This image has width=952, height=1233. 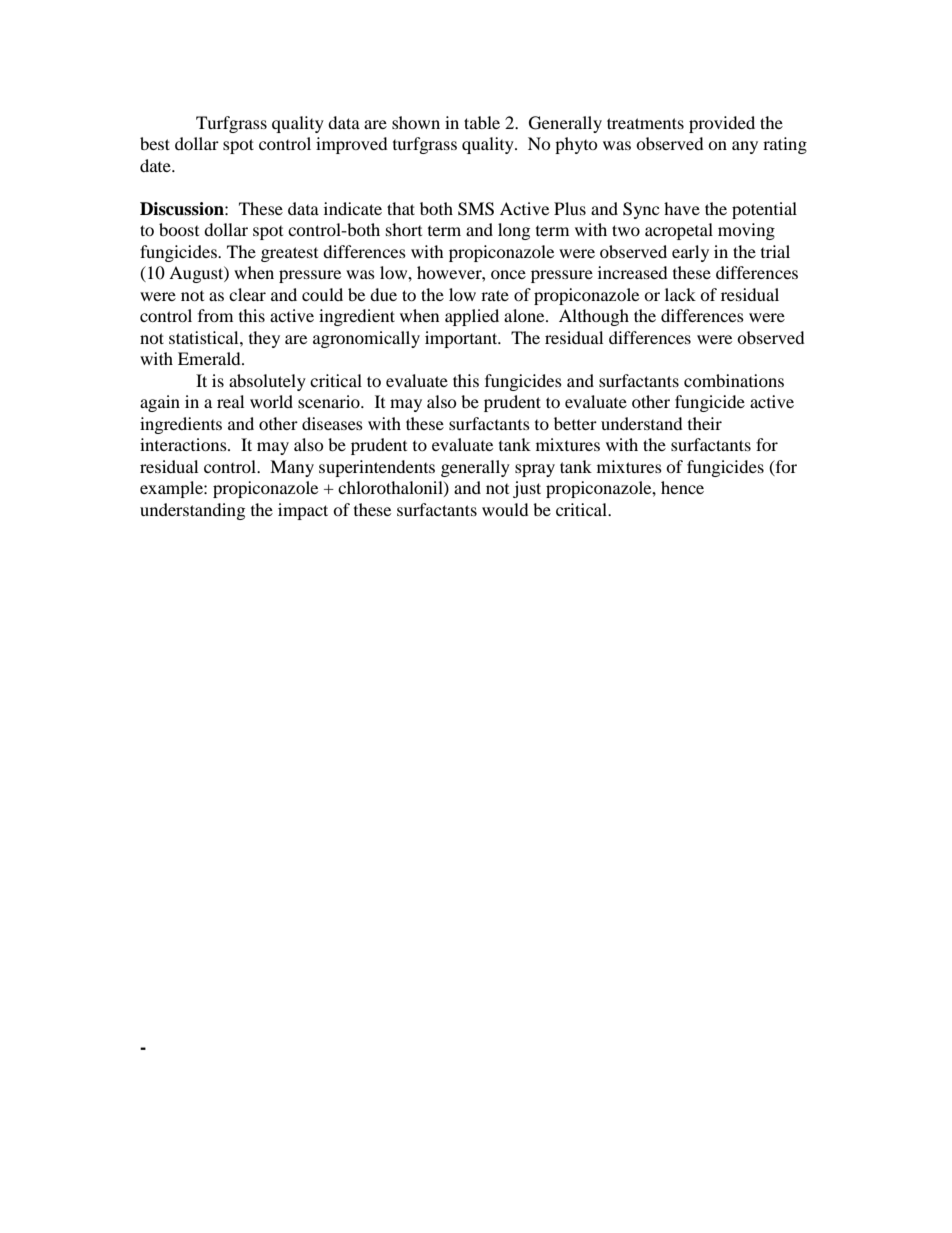 What do you see at coordinates (155, 143) in the image?
I see `best` at bounding box center [155, 143].
